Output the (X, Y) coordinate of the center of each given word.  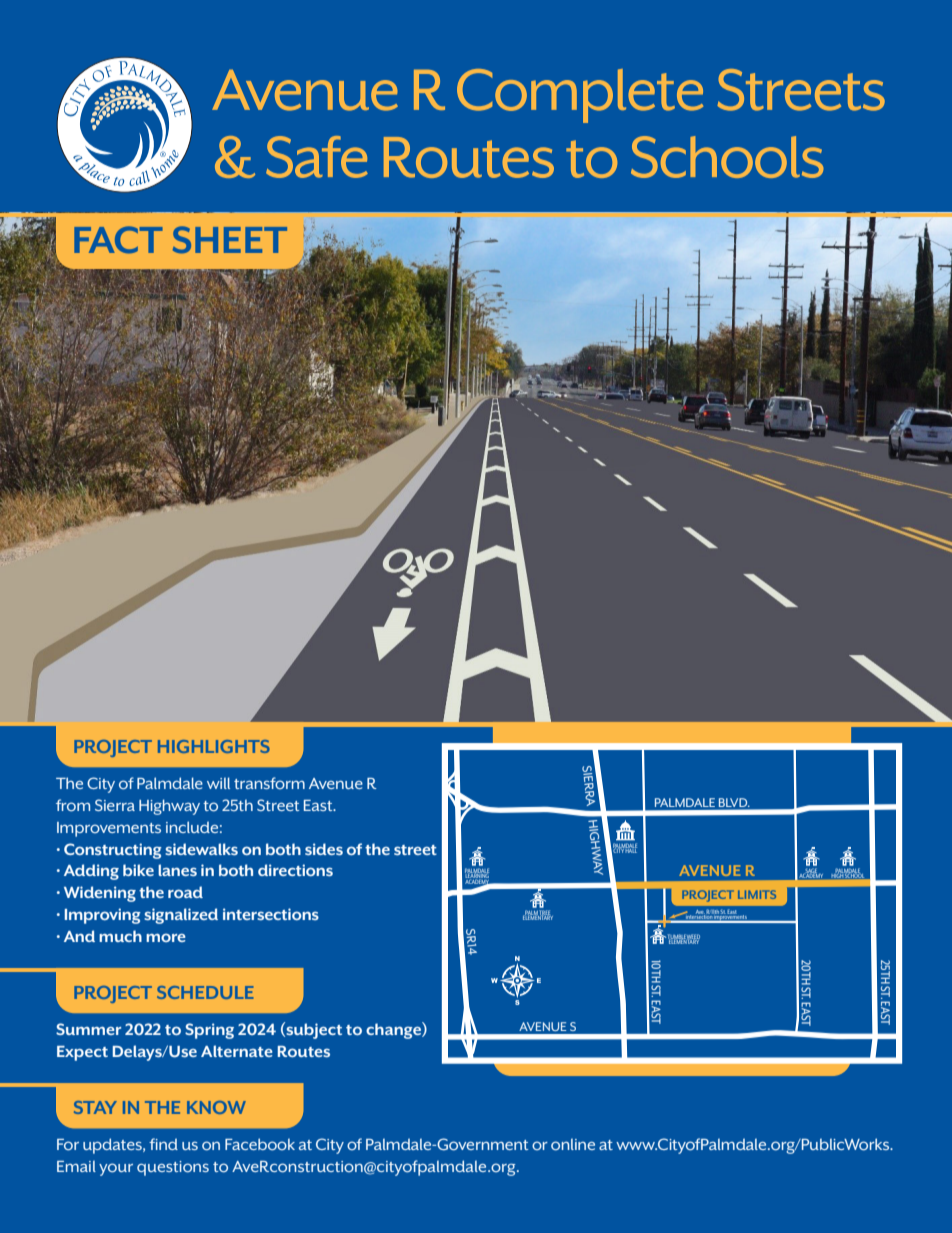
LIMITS (757, 894)
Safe (317, 157)
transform (269, 783)
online (573, 1145)
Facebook (260, 1144)
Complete (580, 96)
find (163, 1144)
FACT (118, 240)
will (218, 783)
